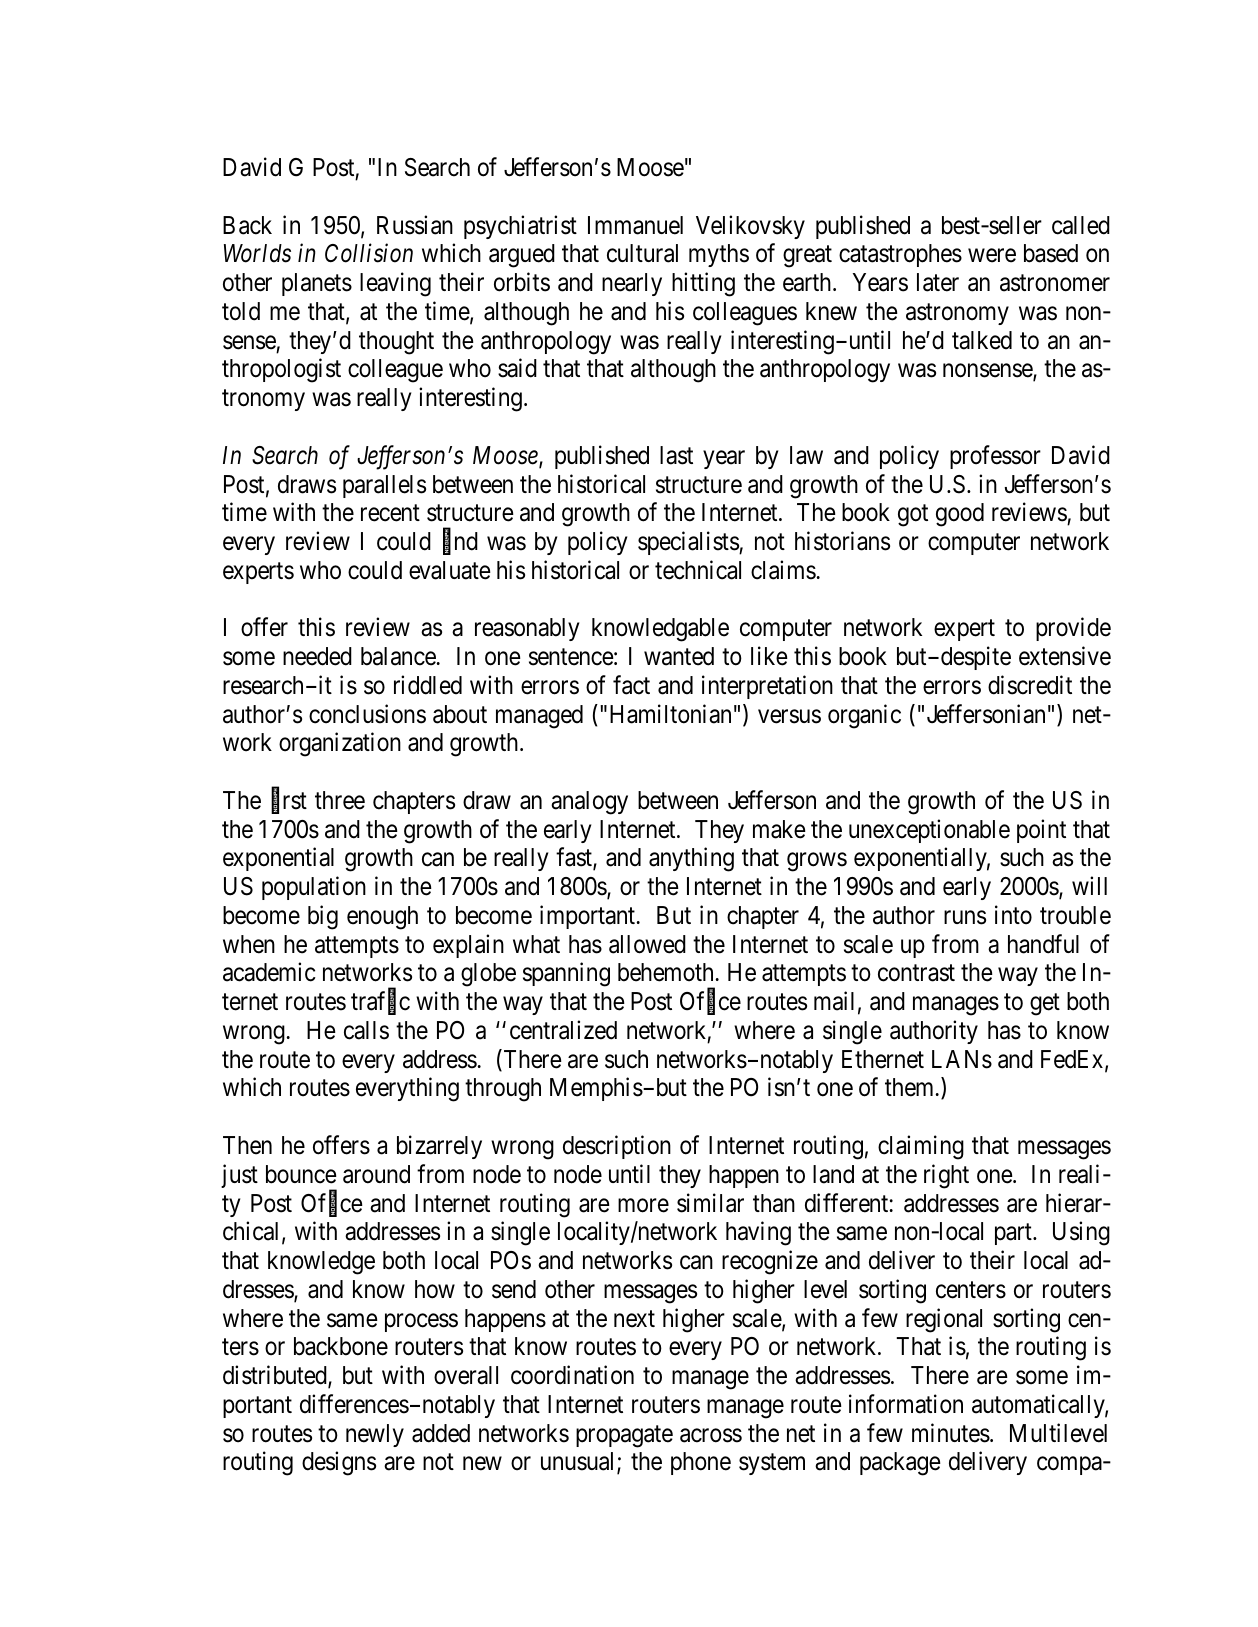 The height and width of the document is (1627, 1258). Describe the element at coordinates (1030, 685) in the document. I see `discredit` at that location.
